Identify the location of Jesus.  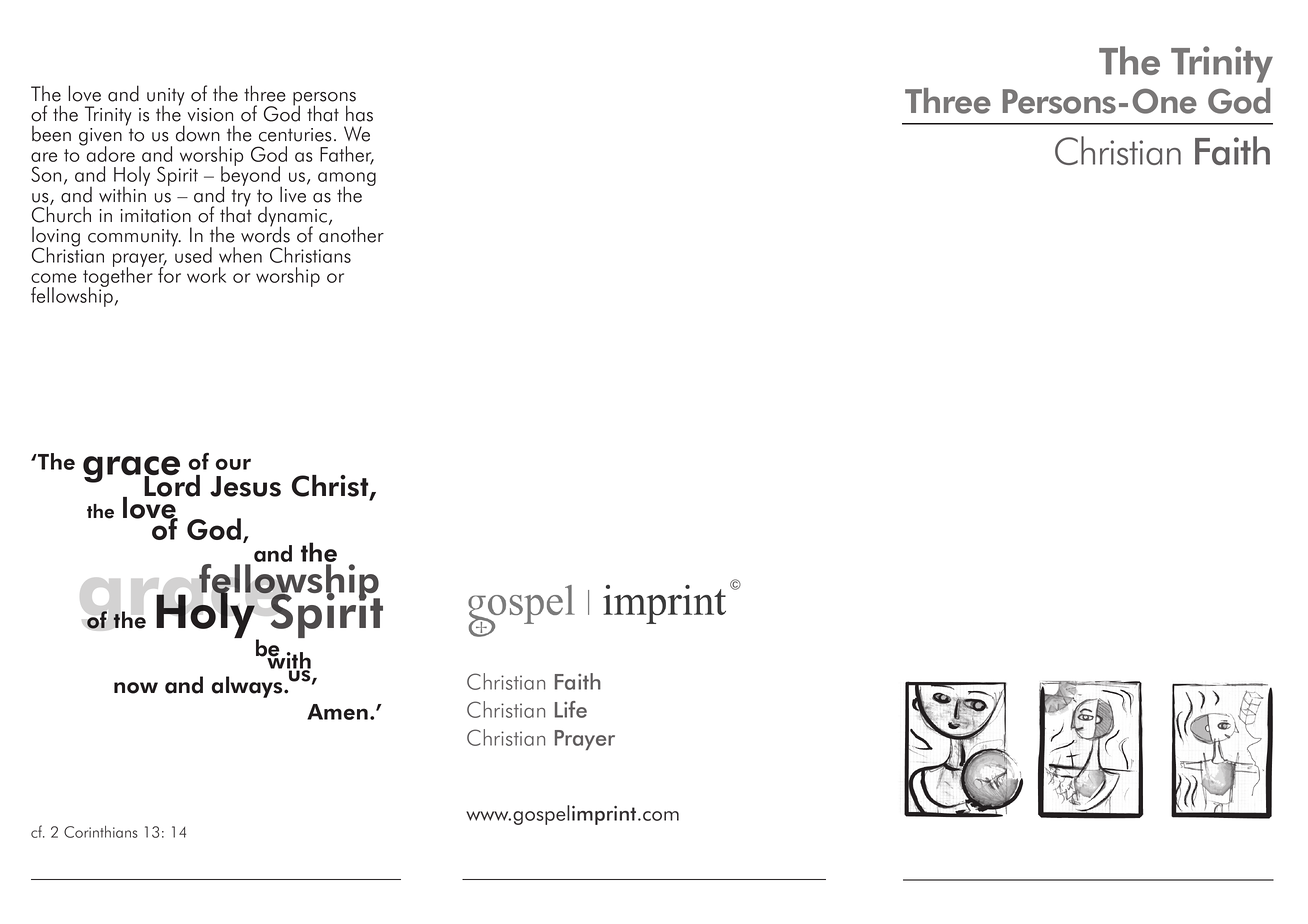
(245, 486).
